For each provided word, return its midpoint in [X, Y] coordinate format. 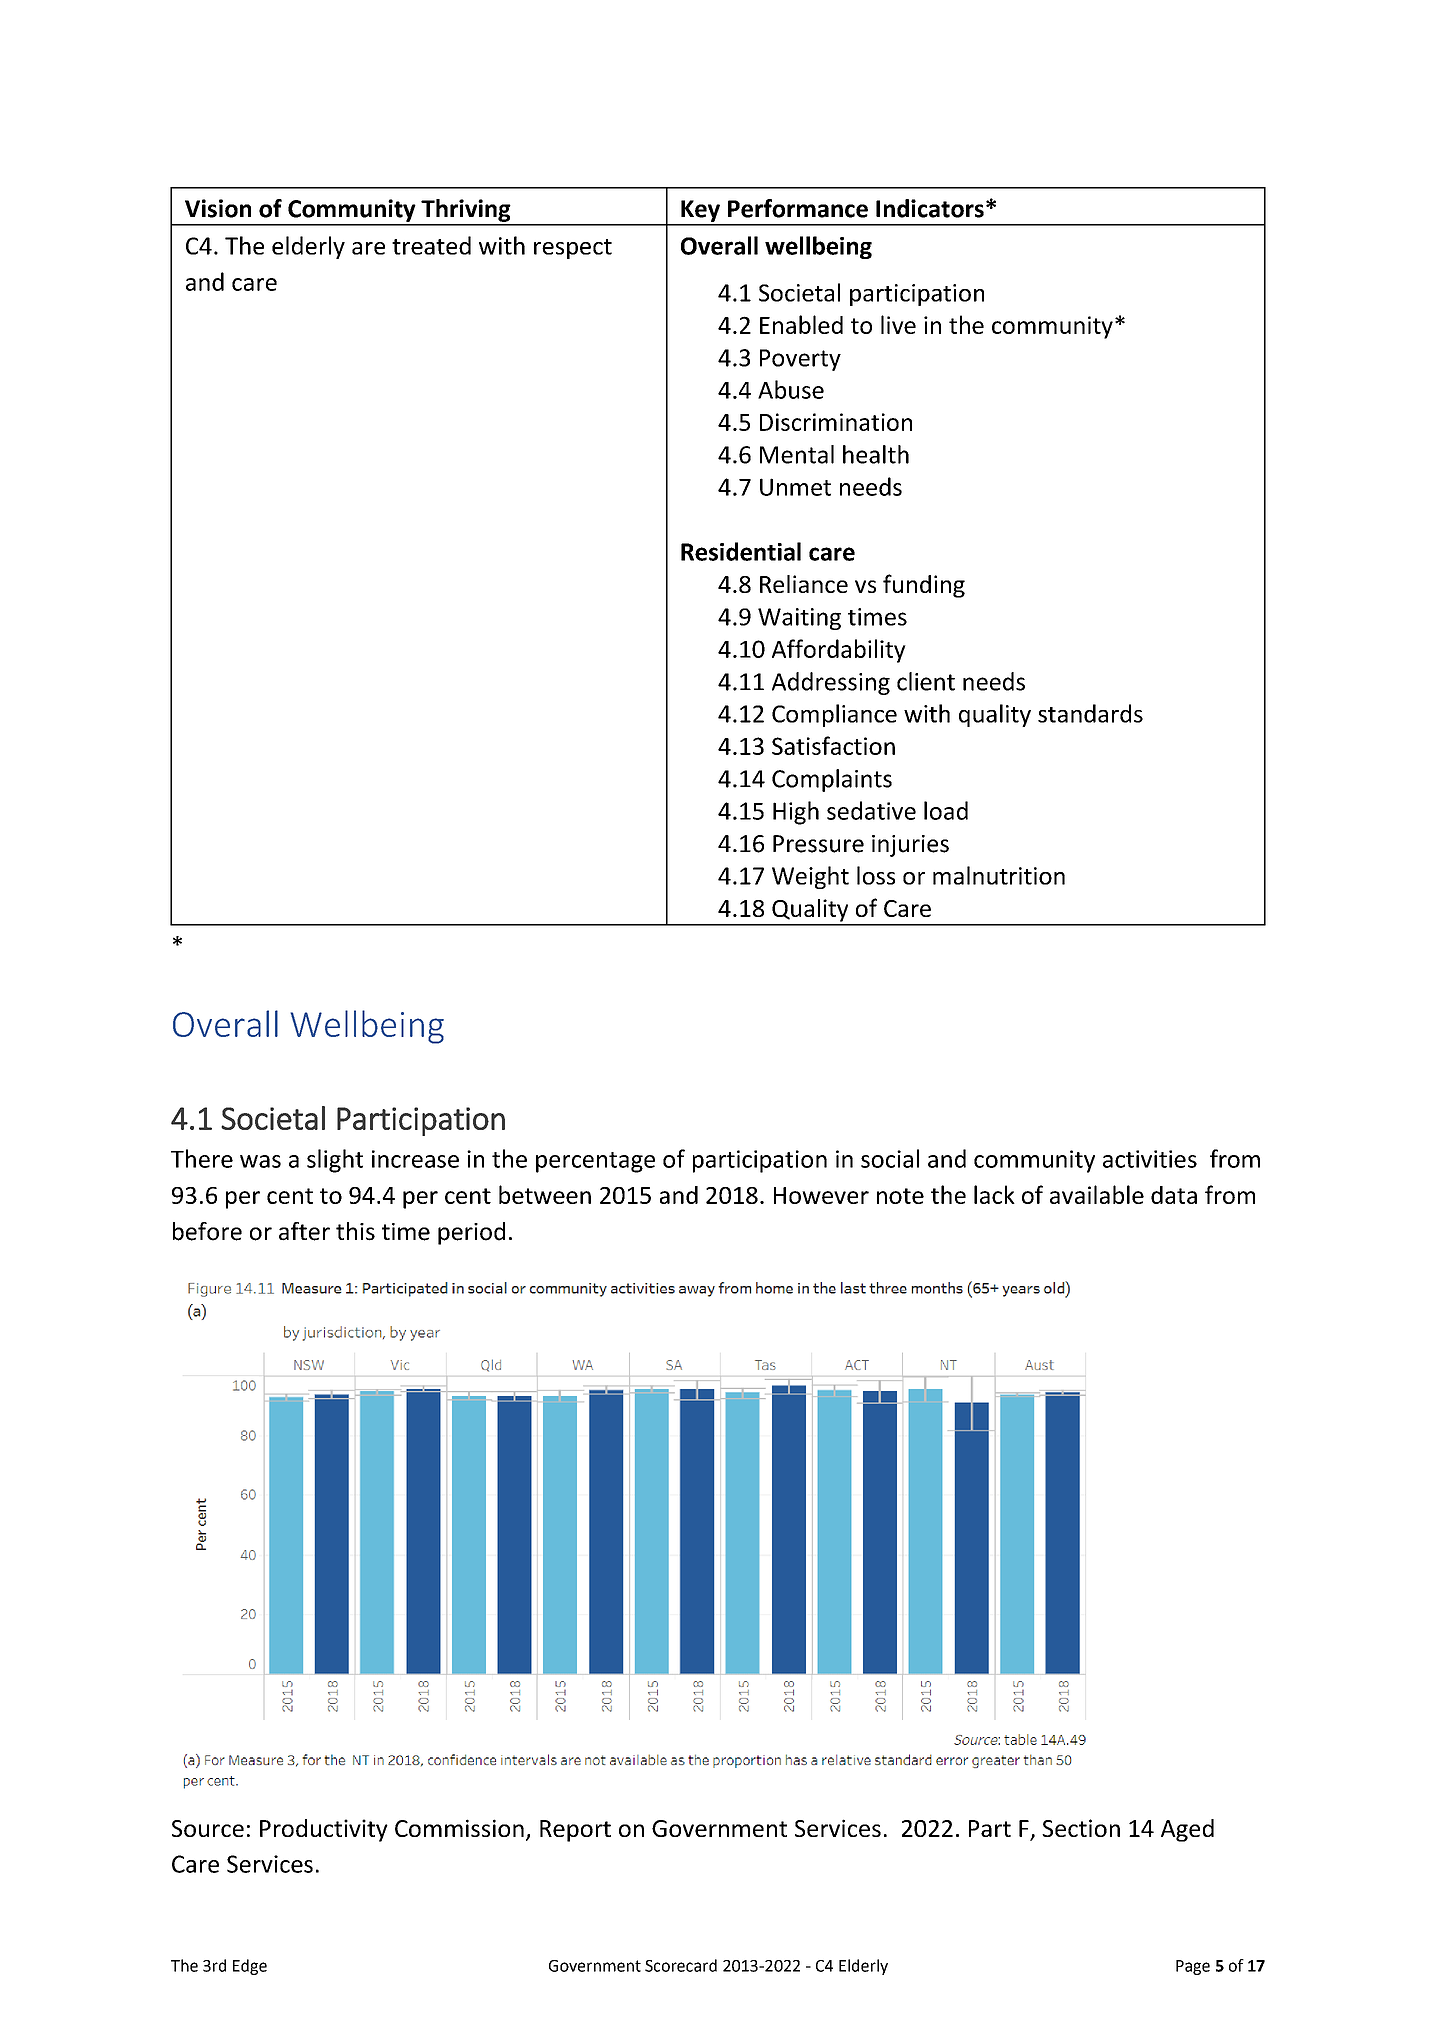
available [1097, 1194]
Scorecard [681, 1965]
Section [1081, 1828]
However [821, 1195]
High [796, 813]
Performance [798, 208]
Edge [250, 1967]
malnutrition [999, 875]
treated [431, 245]
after [304, 1231]
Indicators [930, 208]
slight [335, 1161]
